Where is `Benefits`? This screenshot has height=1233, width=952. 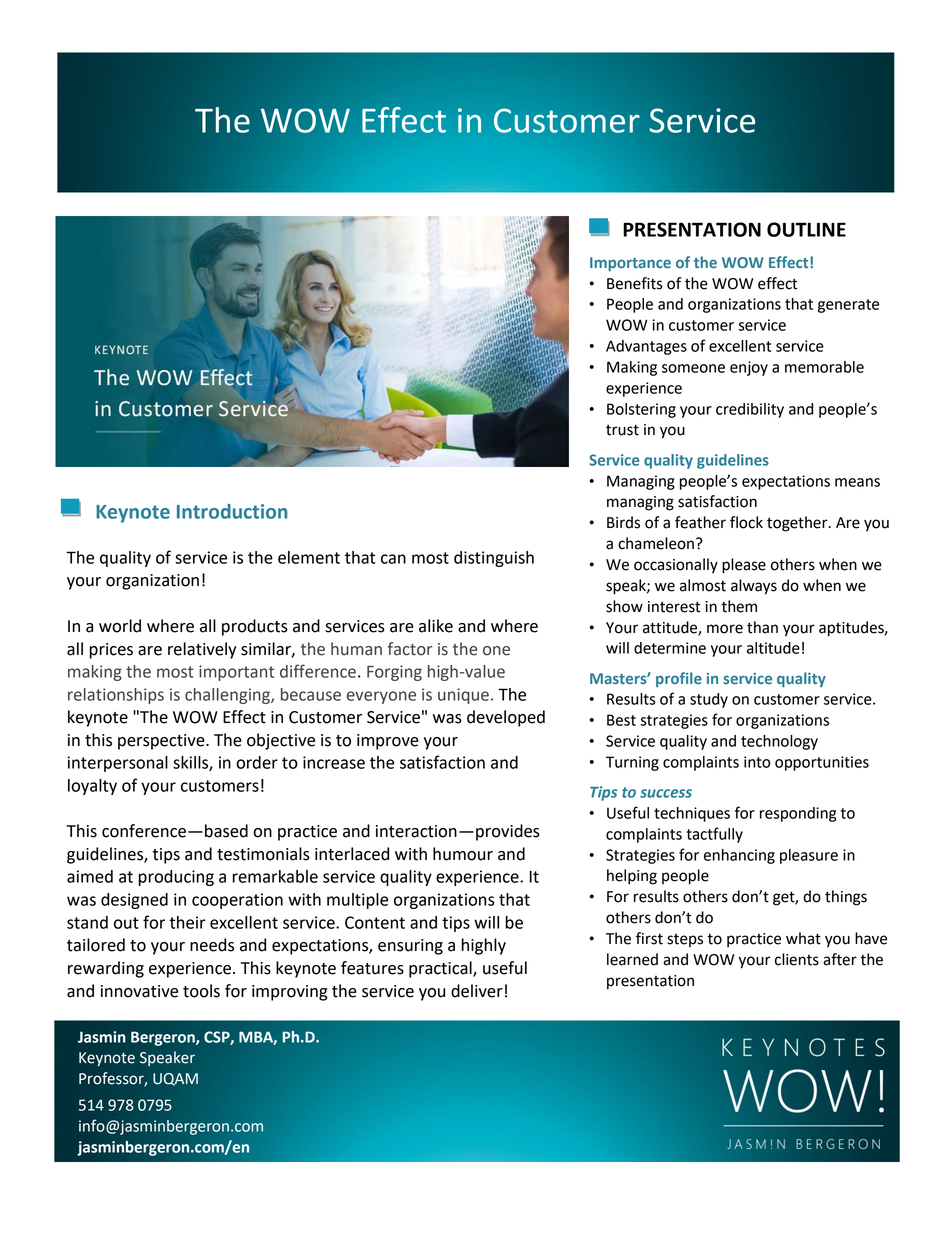 Benefits is located at coordinates (635, 283).
